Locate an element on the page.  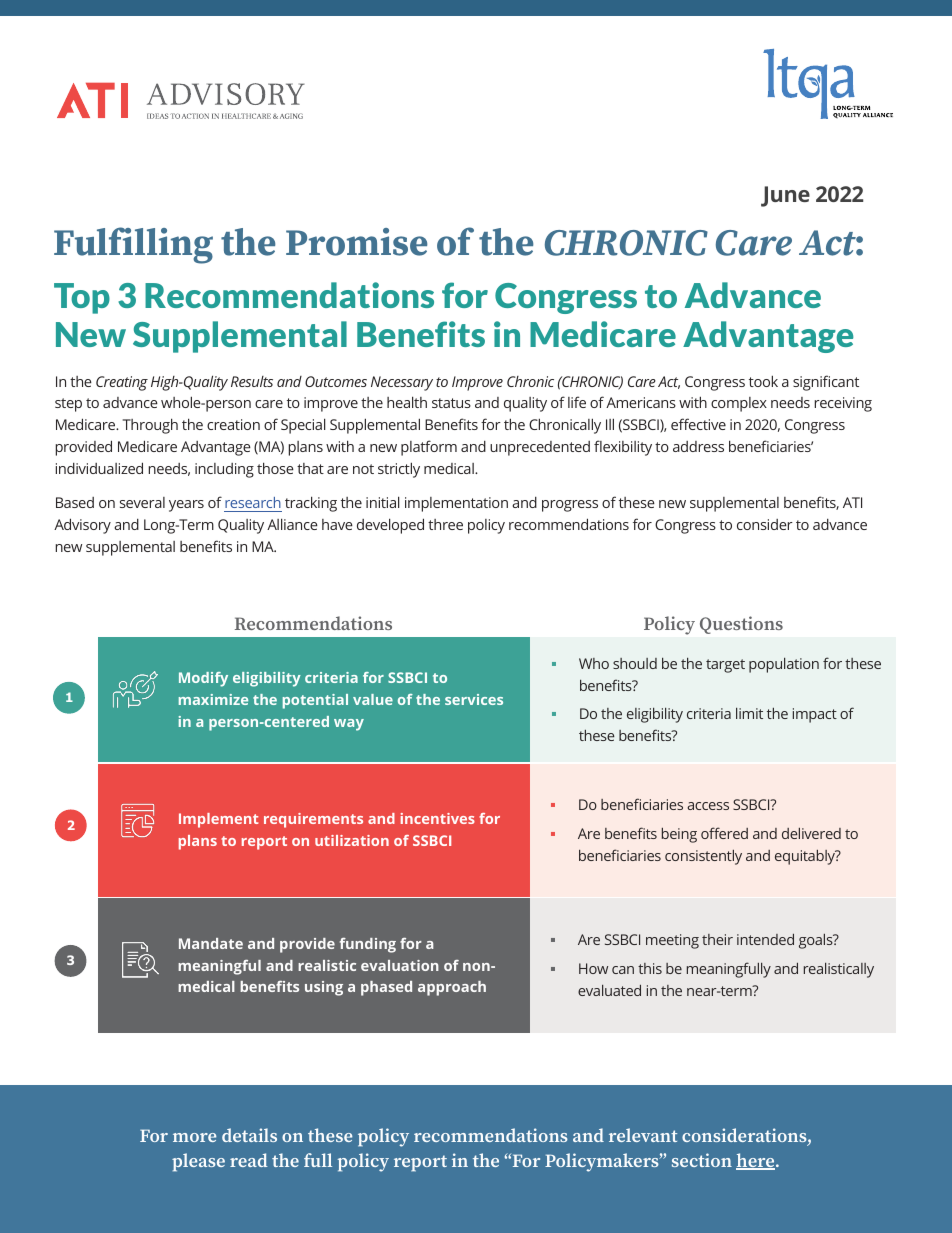
target is located at coordinates (725, 666).
